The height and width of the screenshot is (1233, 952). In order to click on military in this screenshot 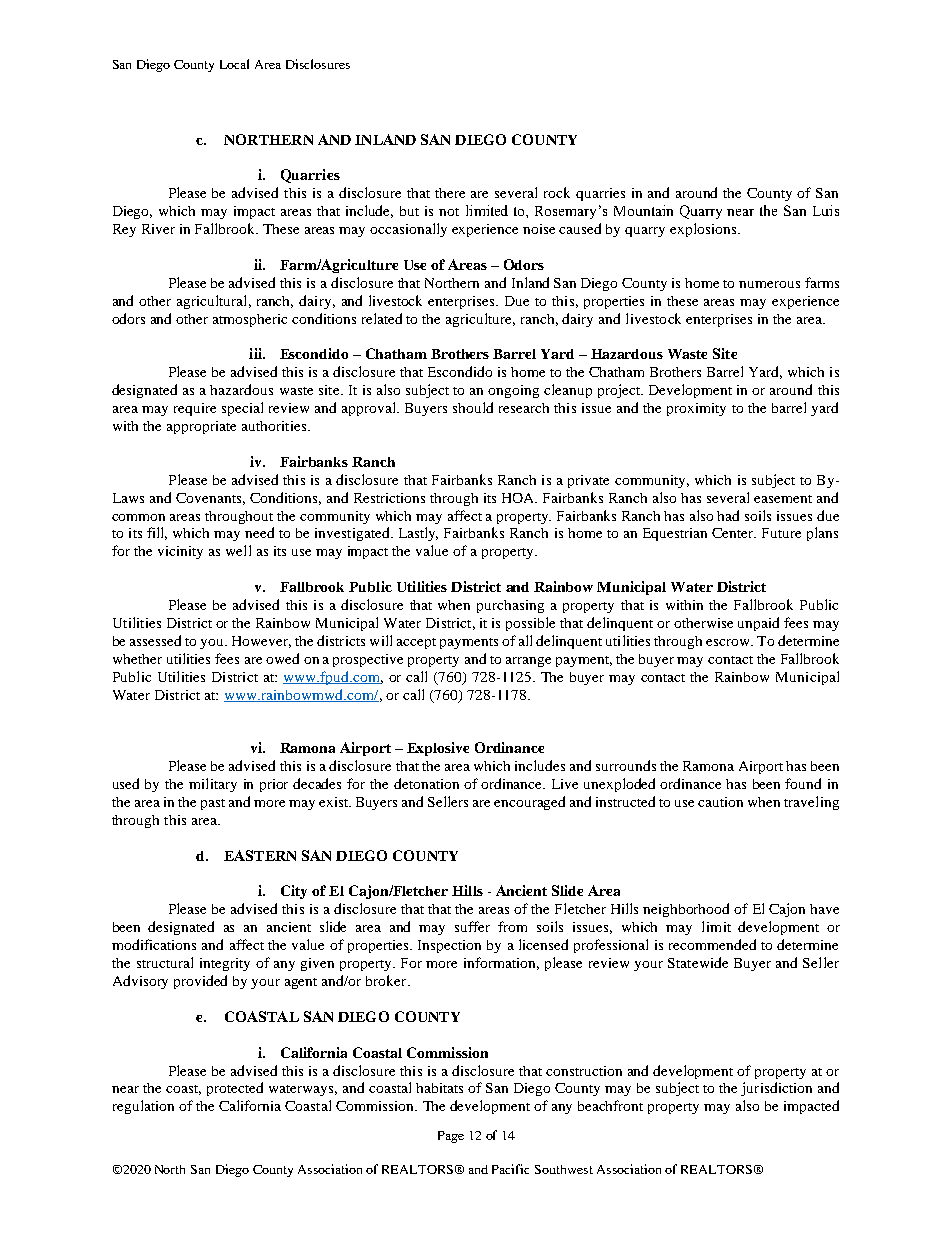, I will do `click(213, 785)`.
